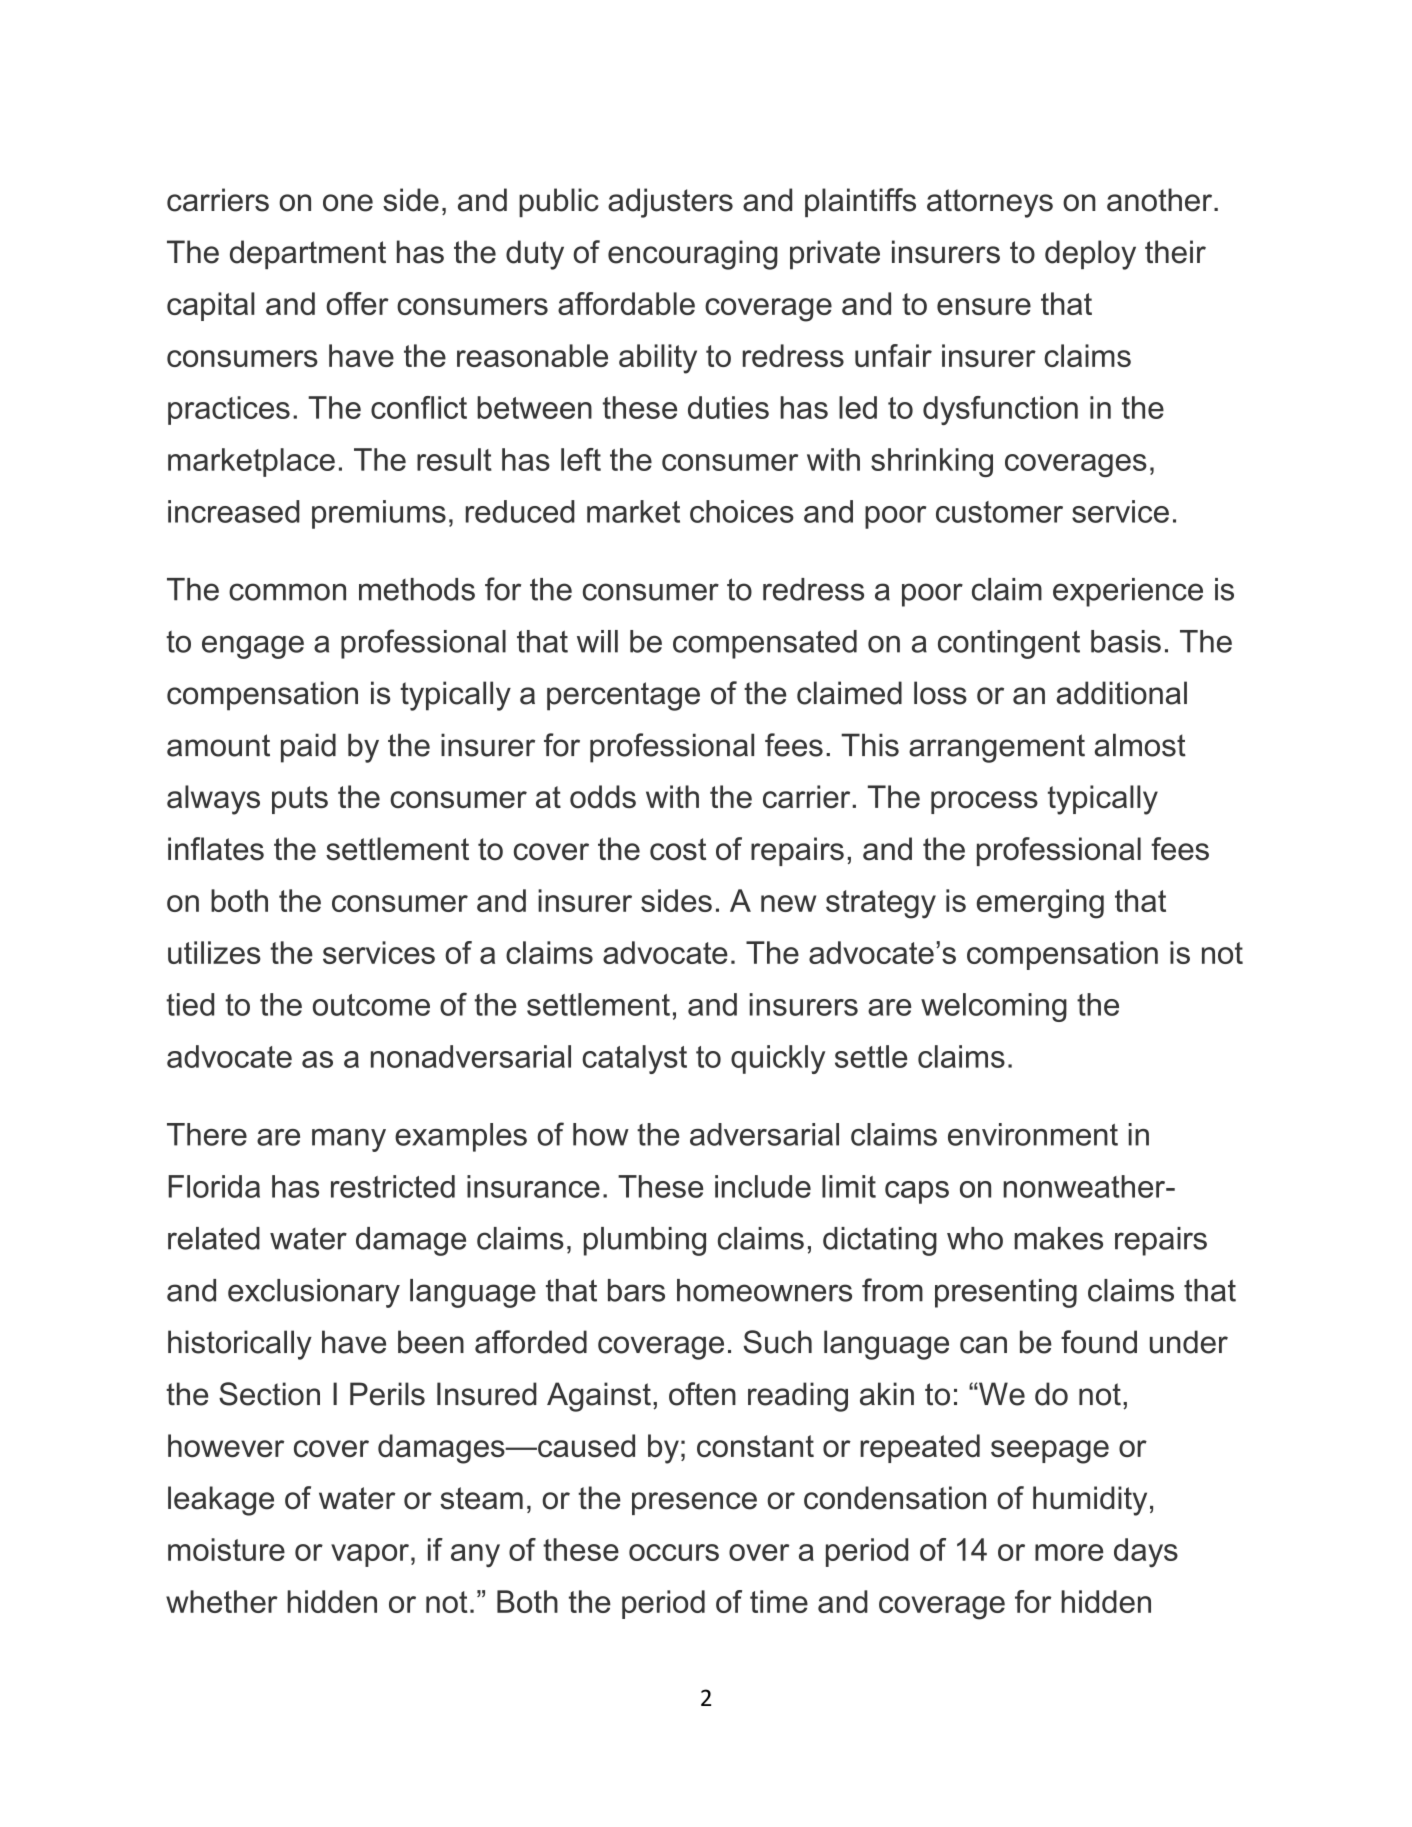  What do you see at coordinates (216, 849) in the document?
I see `inflates` at bounding box center [216, 849].
